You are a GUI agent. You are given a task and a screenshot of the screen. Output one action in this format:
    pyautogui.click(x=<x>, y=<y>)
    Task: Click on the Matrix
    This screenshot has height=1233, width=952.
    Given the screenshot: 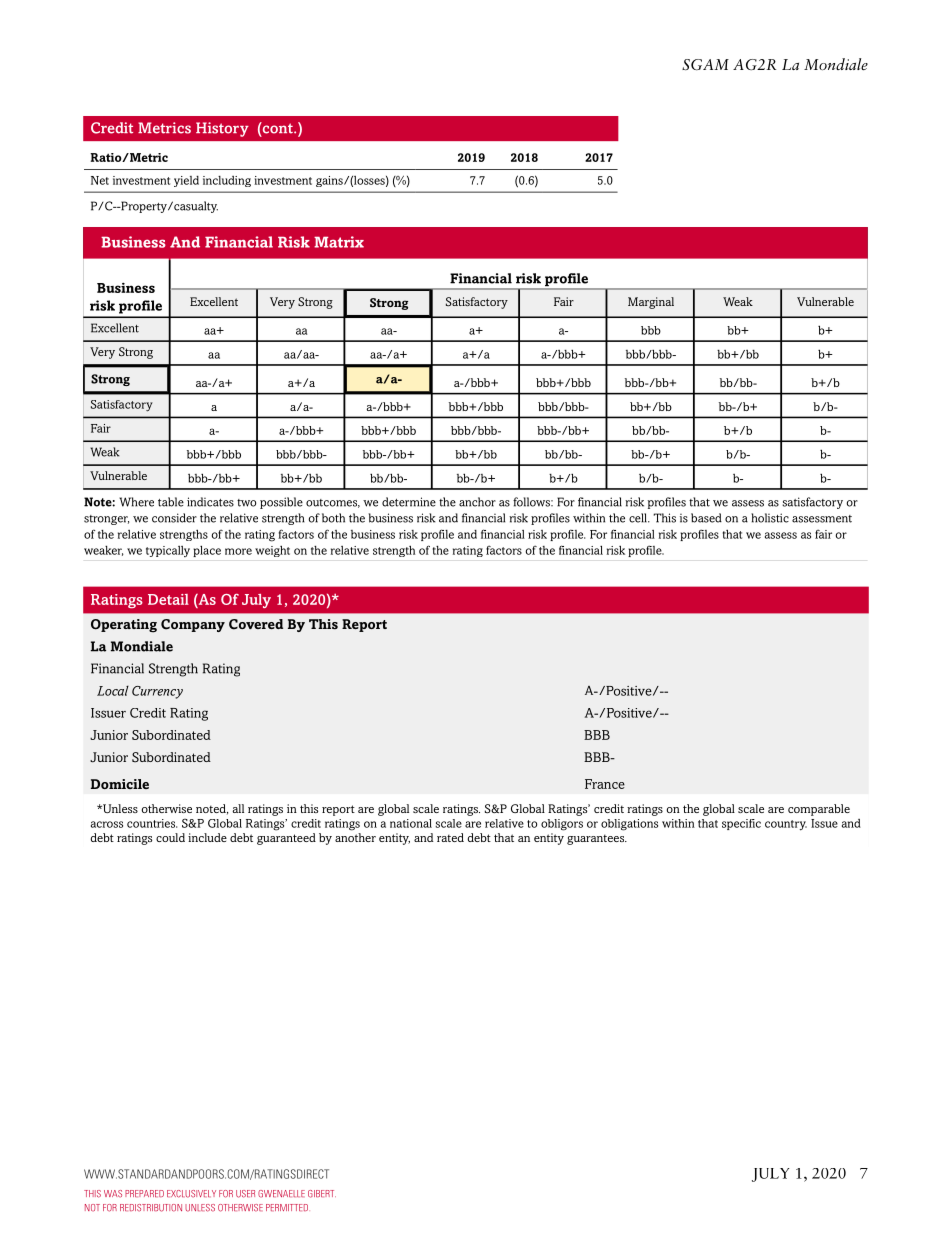 What is the action you would take?
    pyautogui.click(x=339, y=242)
